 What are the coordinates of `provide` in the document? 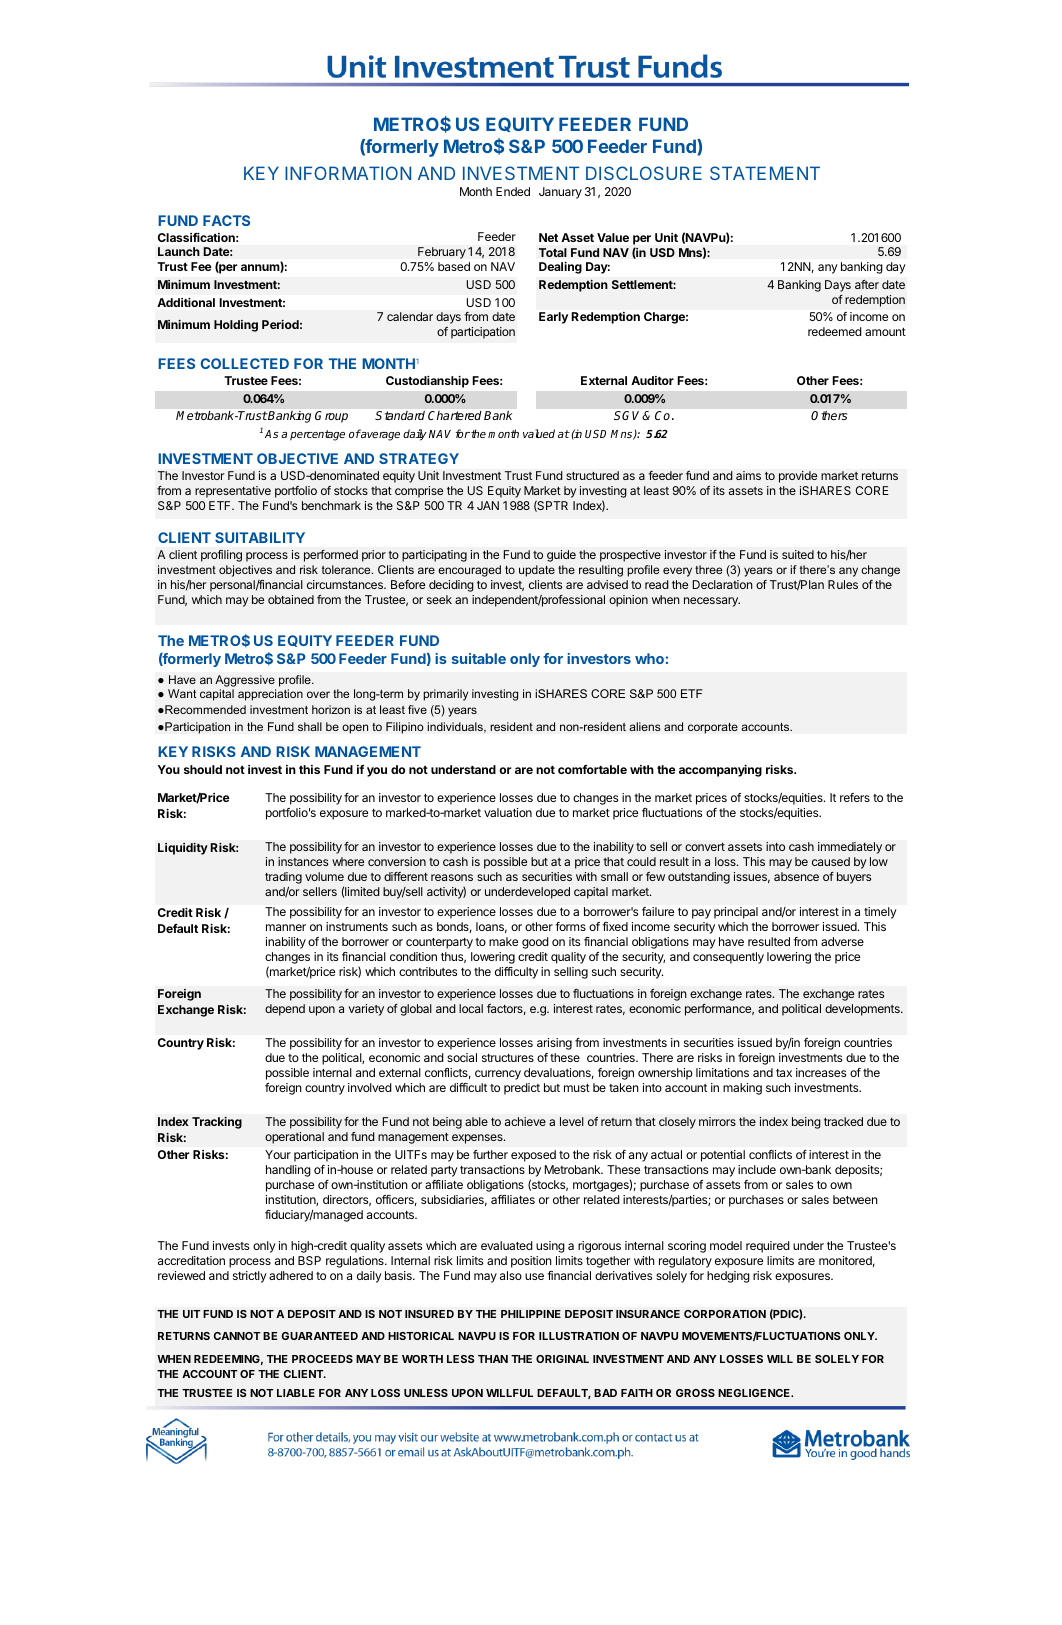 It's located at (798, 477).
